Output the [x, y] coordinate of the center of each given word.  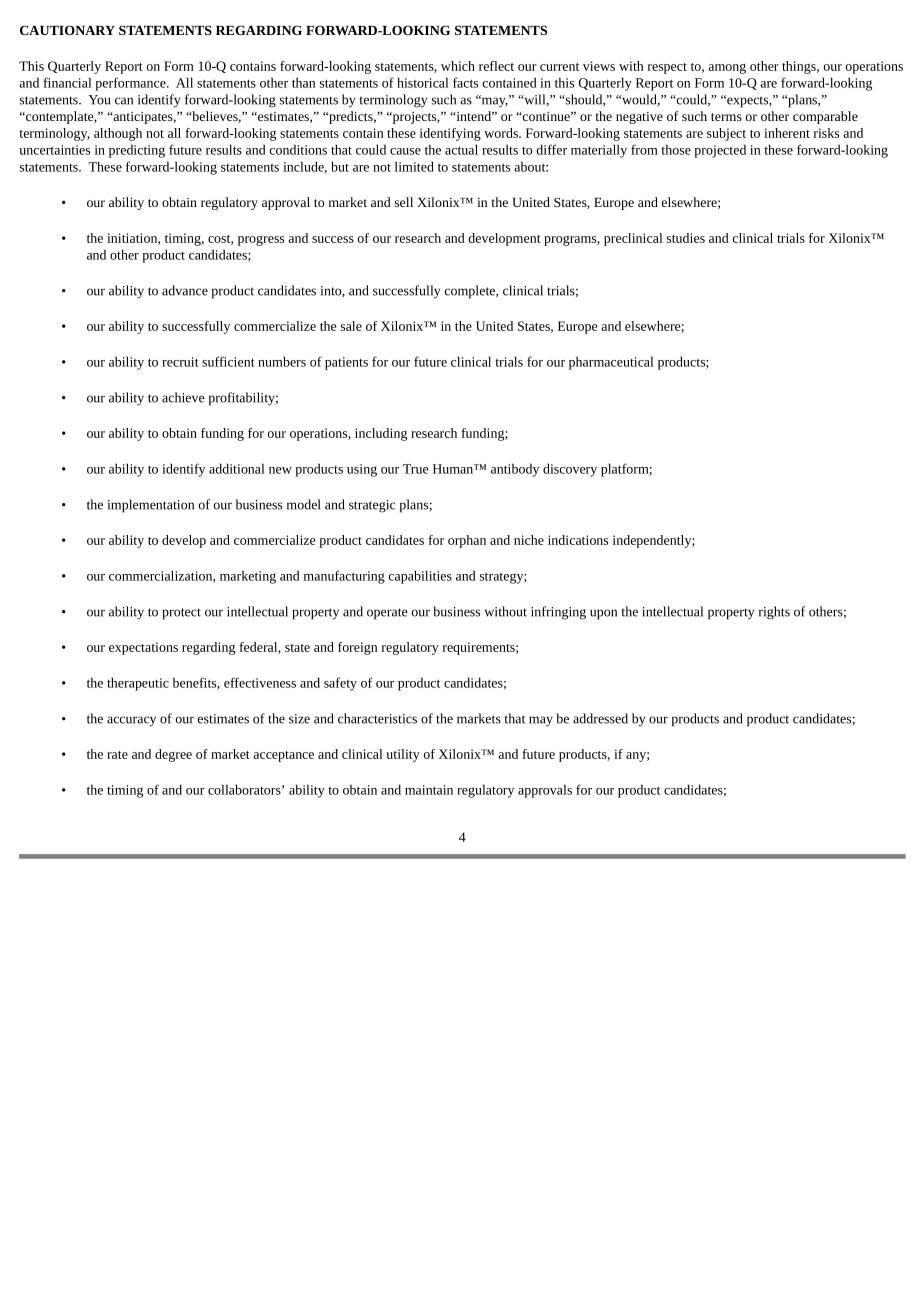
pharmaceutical [611, 363]
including [381, 434]
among [727, 68]
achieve [183, 397]
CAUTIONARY [67, 30]
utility [403, 755]
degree [173, 755]
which [458, 66]
